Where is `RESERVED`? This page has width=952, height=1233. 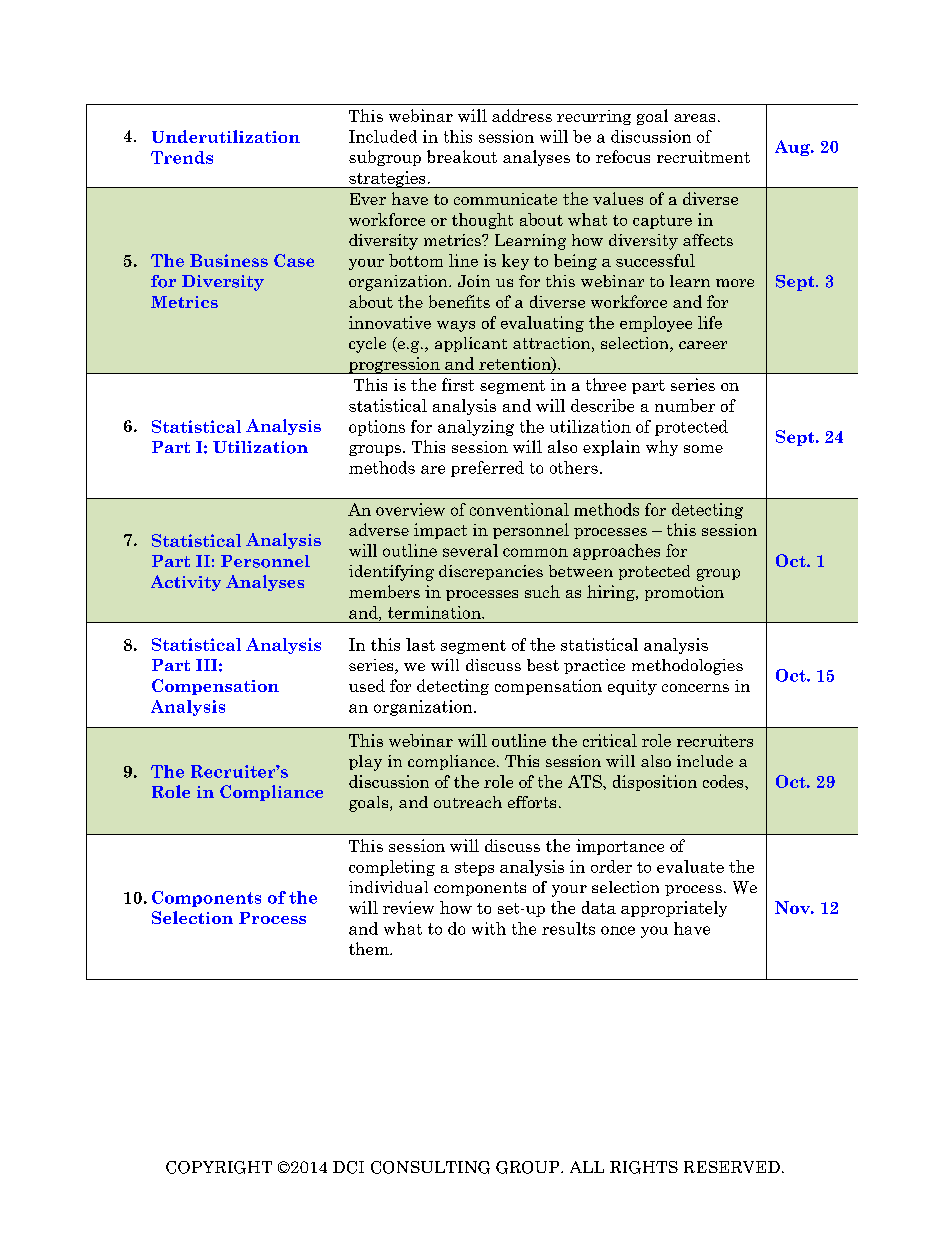 RESERVED is located at coordinates (732, 1167).
